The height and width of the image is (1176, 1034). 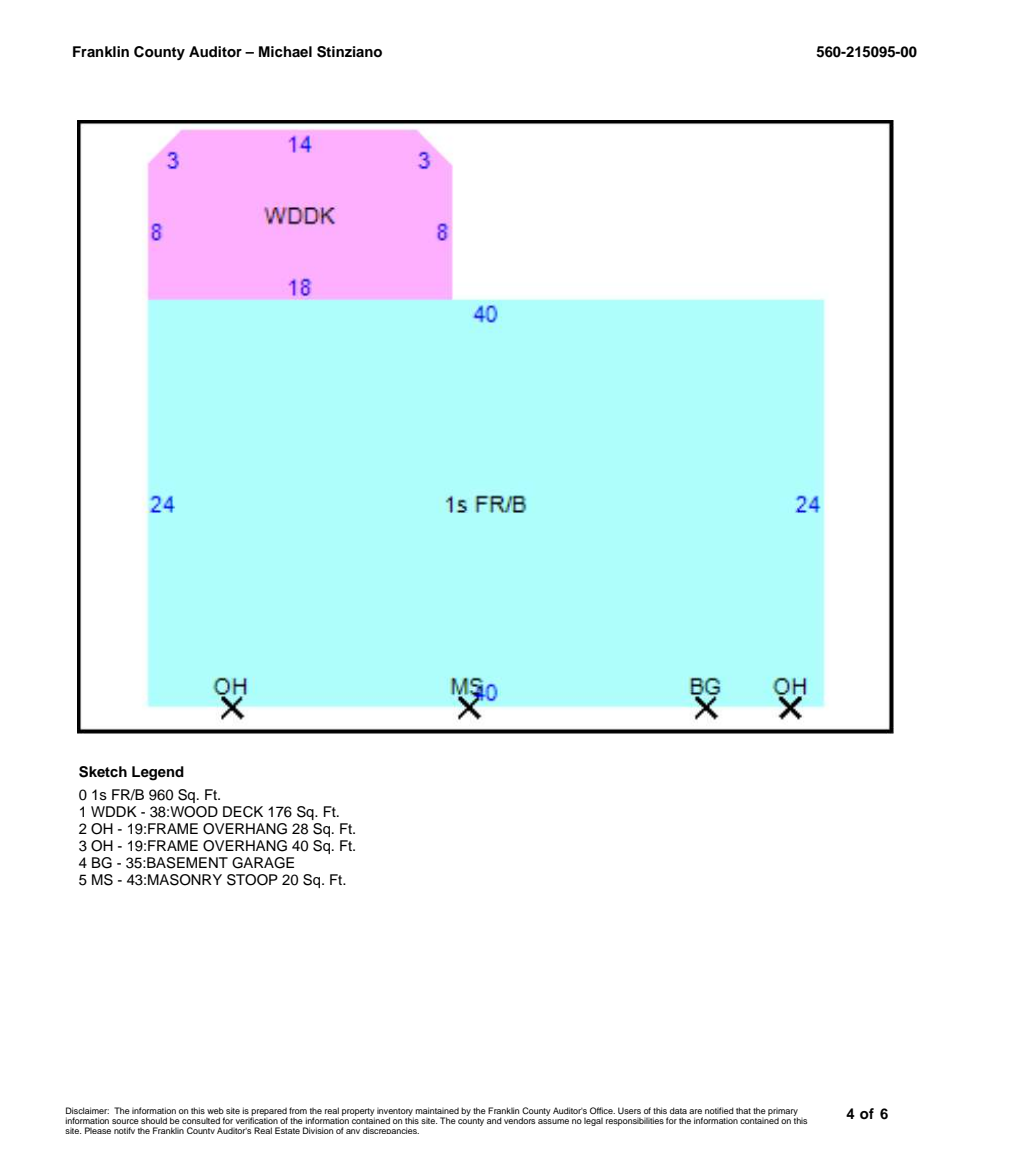 I want to click on data, so click(x=678, y=1110).
